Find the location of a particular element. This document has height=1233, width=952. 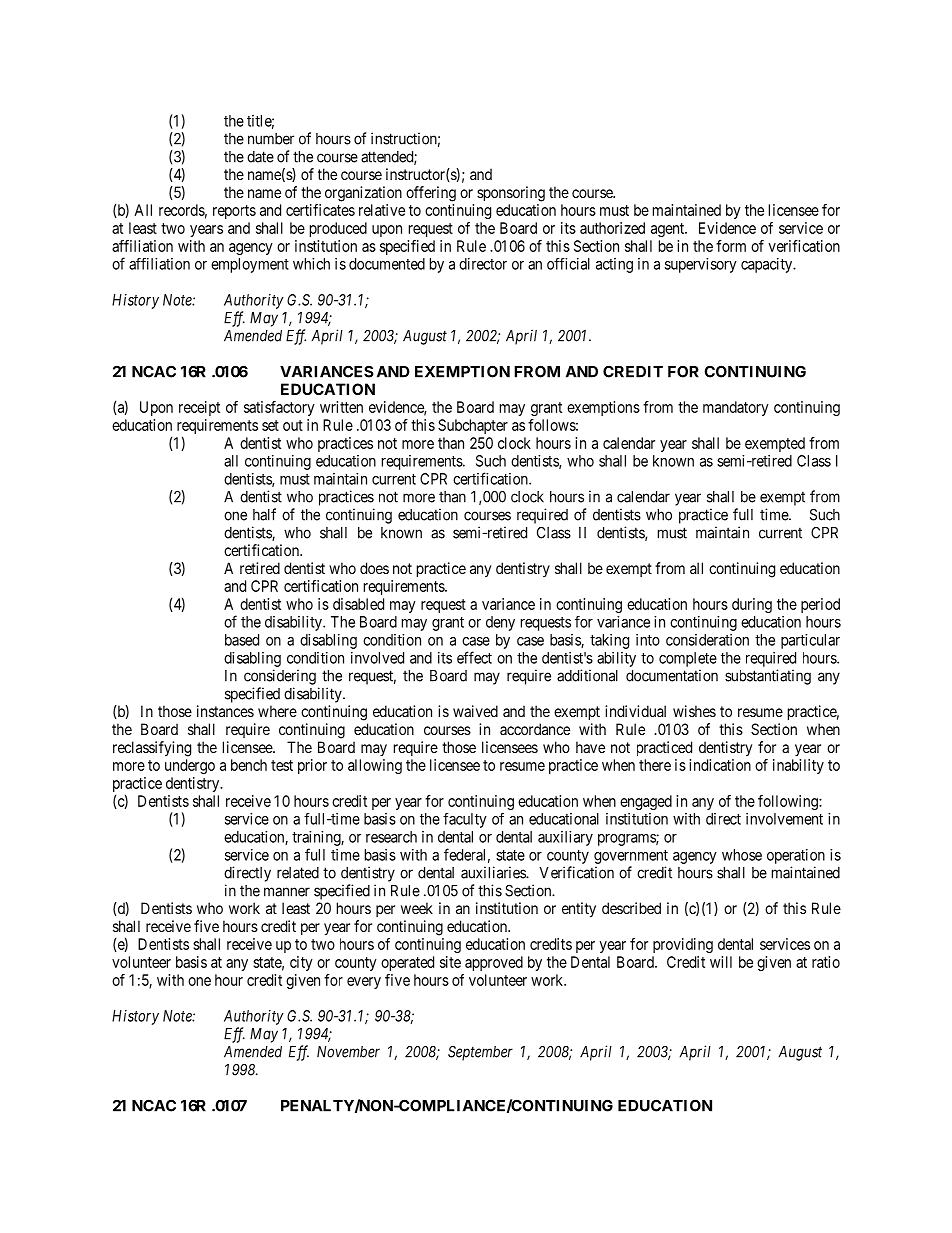

November is located at coordinates (348, 1052).
